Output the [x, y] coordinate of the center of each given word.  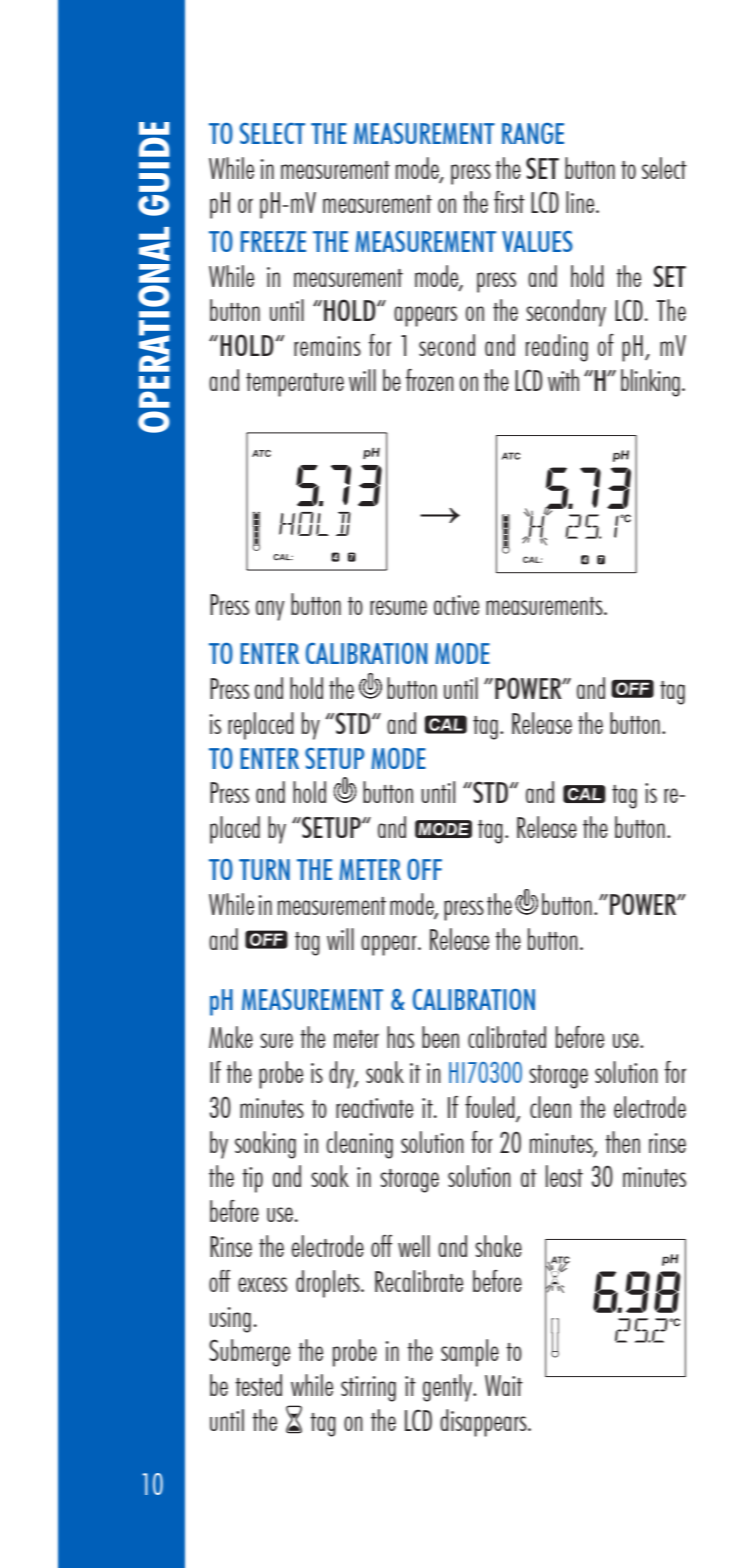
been [440, 1037]
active [456, 605]
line [581, 202]
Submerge [249, 1353]
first [509, 202]
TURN [264, 869]
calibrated [507, 1037]
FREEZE [273, 241]
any [270, 610]
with [563, 380]
